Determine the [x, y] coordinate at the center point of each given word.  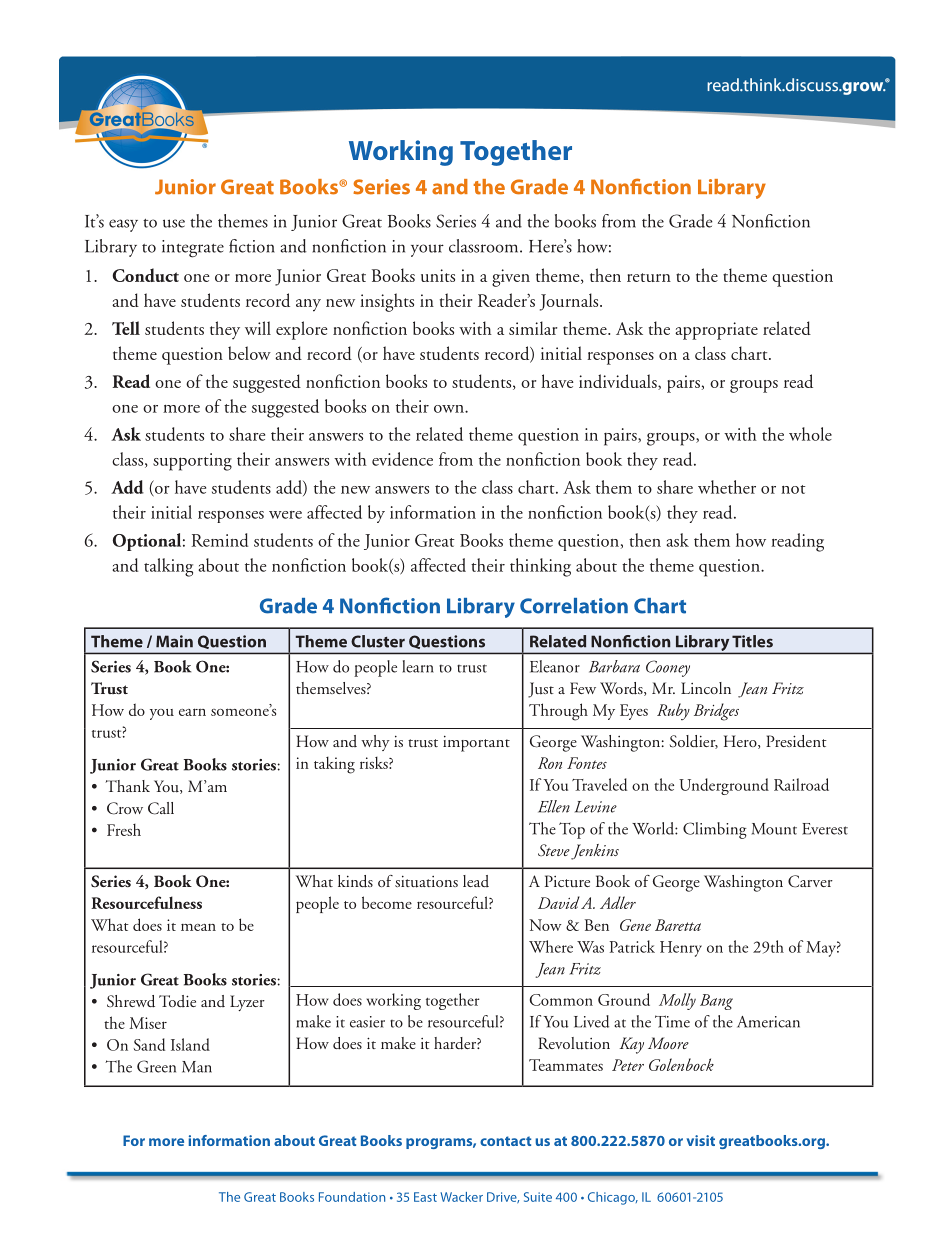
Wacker [461, 1197]
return [649, 277]
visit [701, 1140]
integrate [193, 249]
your [427, 250]
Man [197, 1067]
